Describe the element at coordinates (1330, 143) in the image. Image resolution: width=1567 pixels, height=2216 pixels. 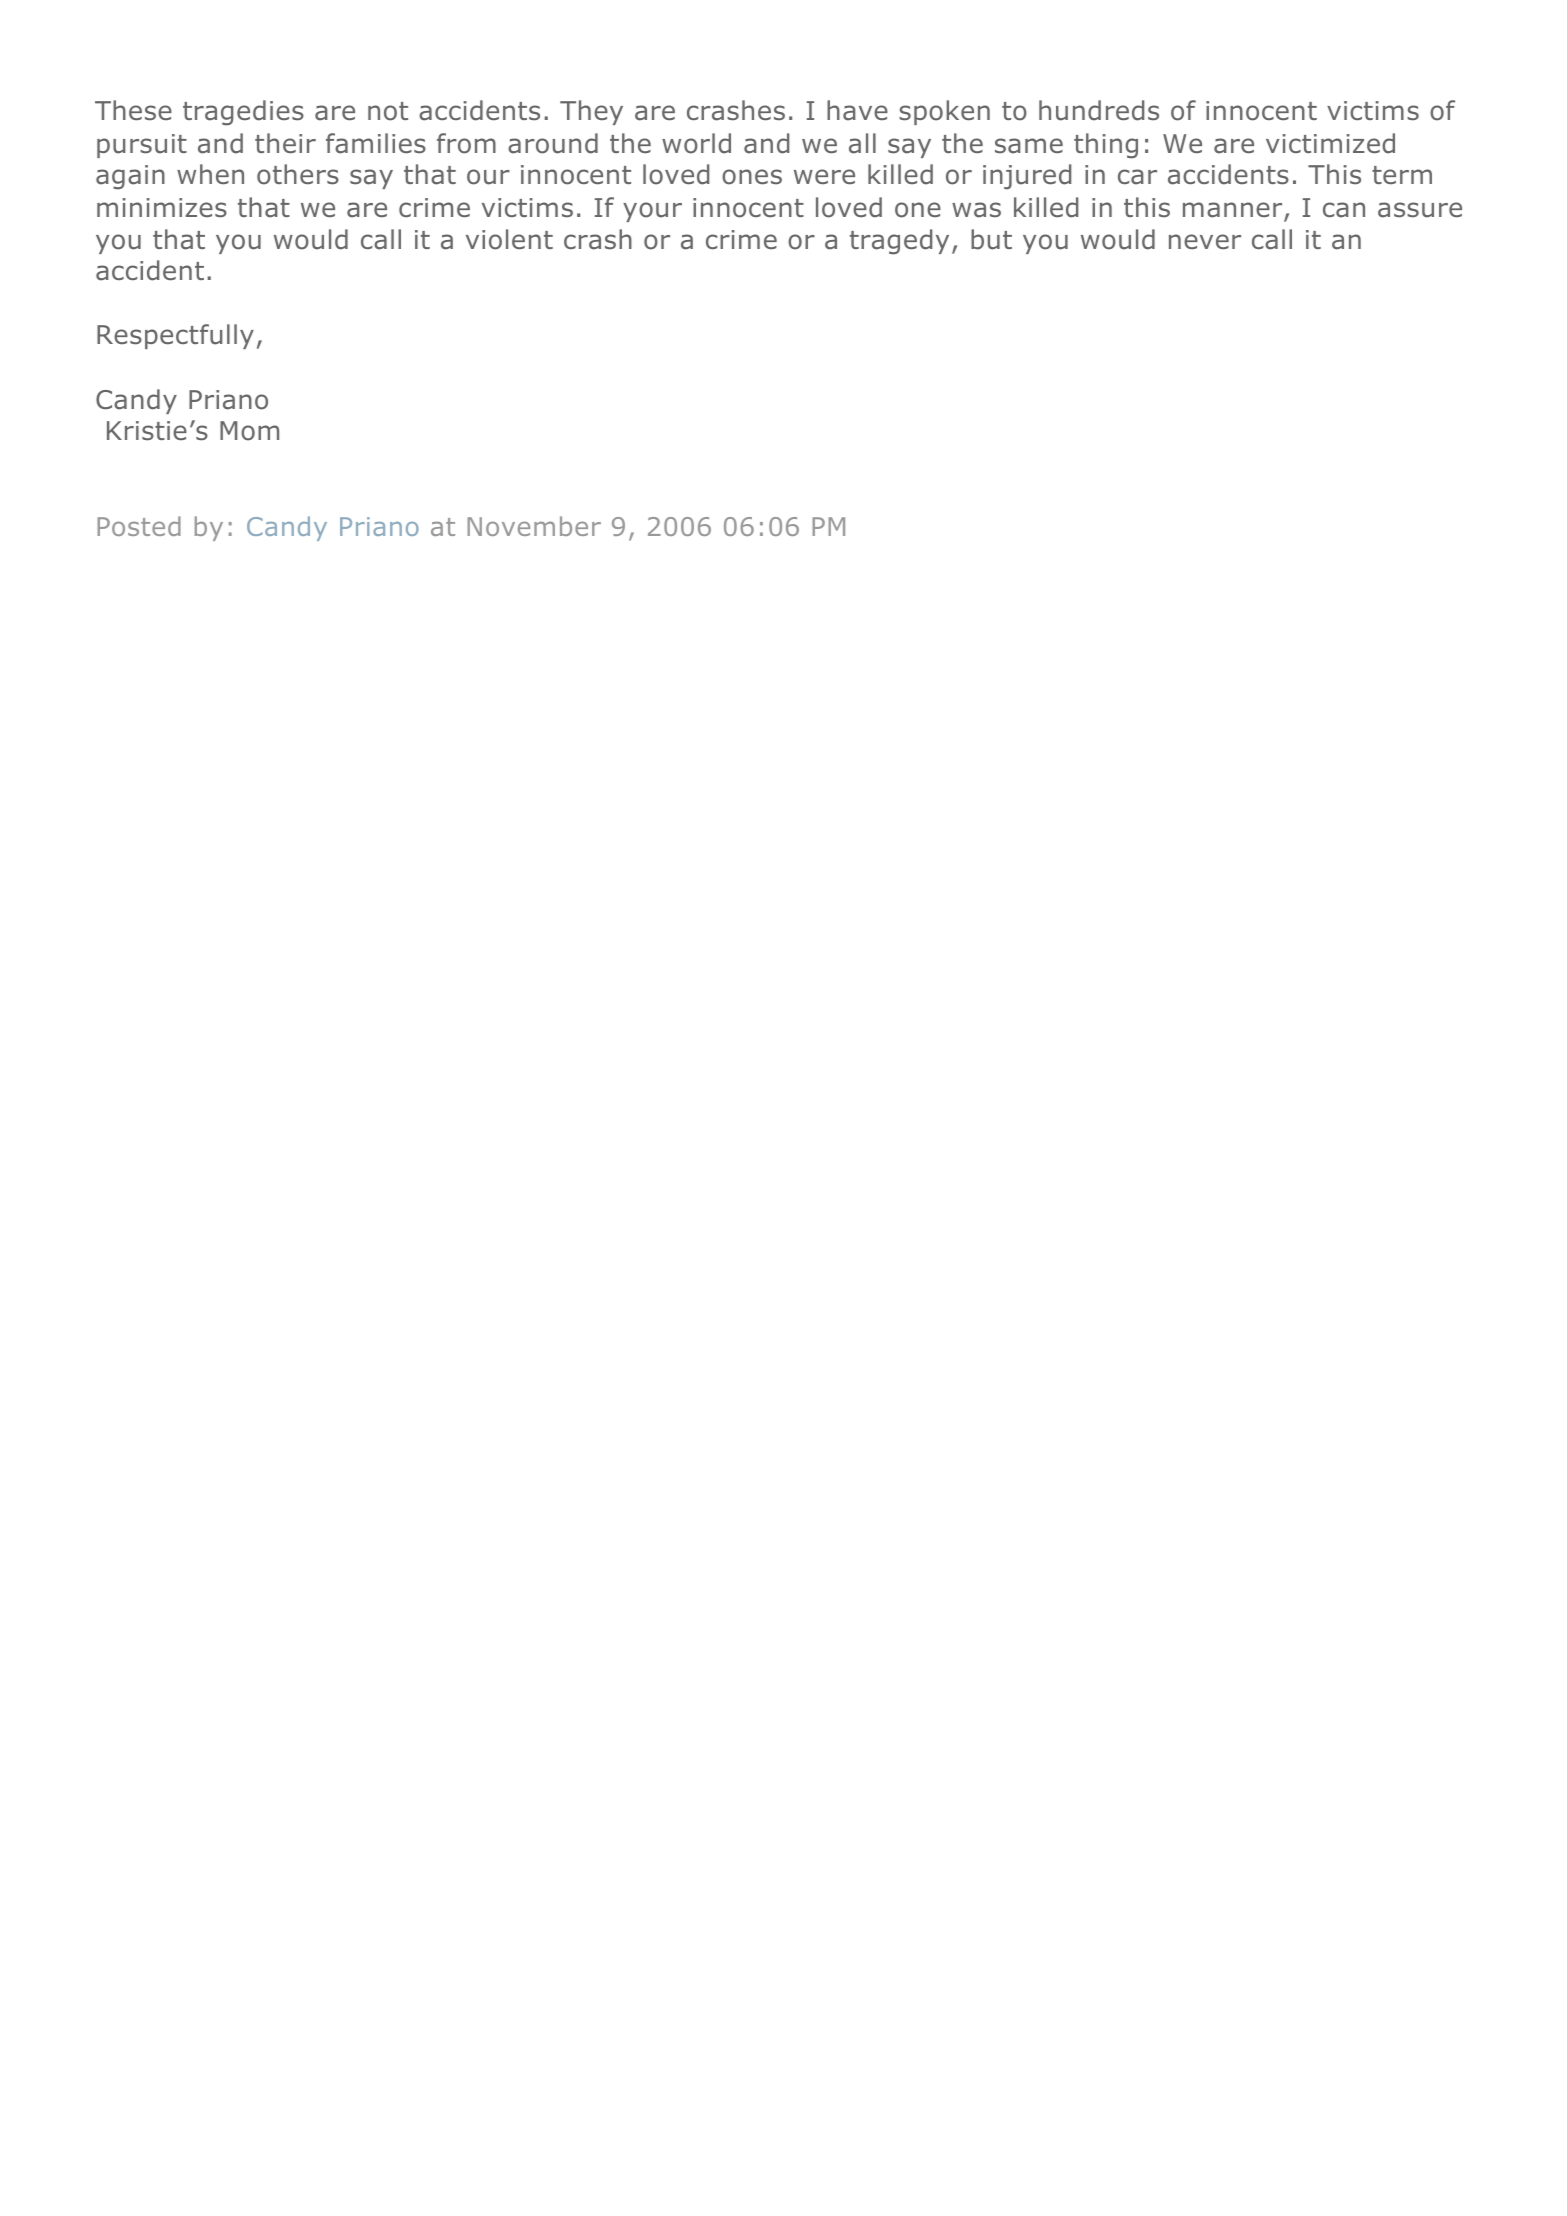
I see `victimized` at that location.
